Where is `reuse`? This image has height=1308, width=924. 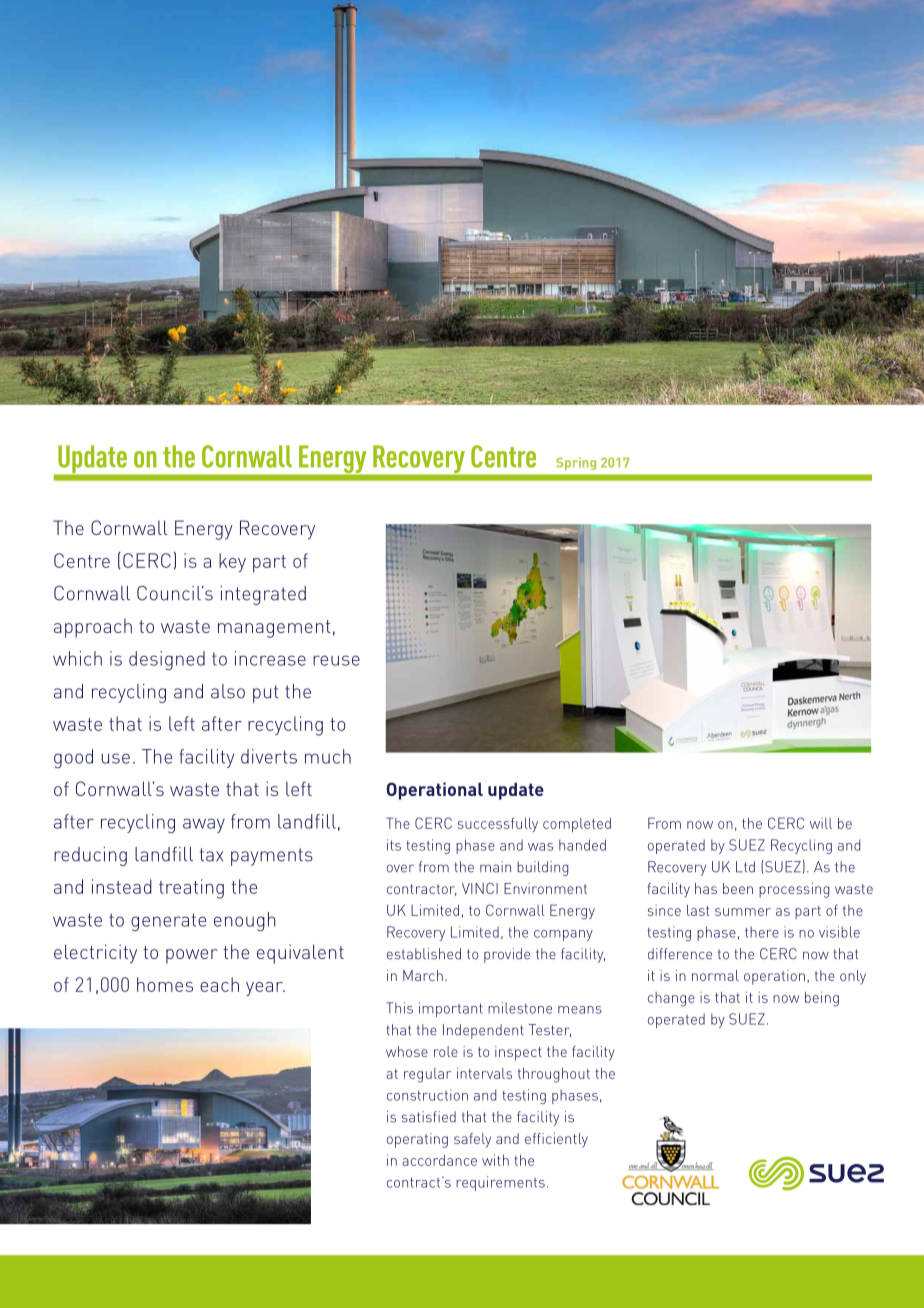
reuse is located at coordinates (336, 660).
